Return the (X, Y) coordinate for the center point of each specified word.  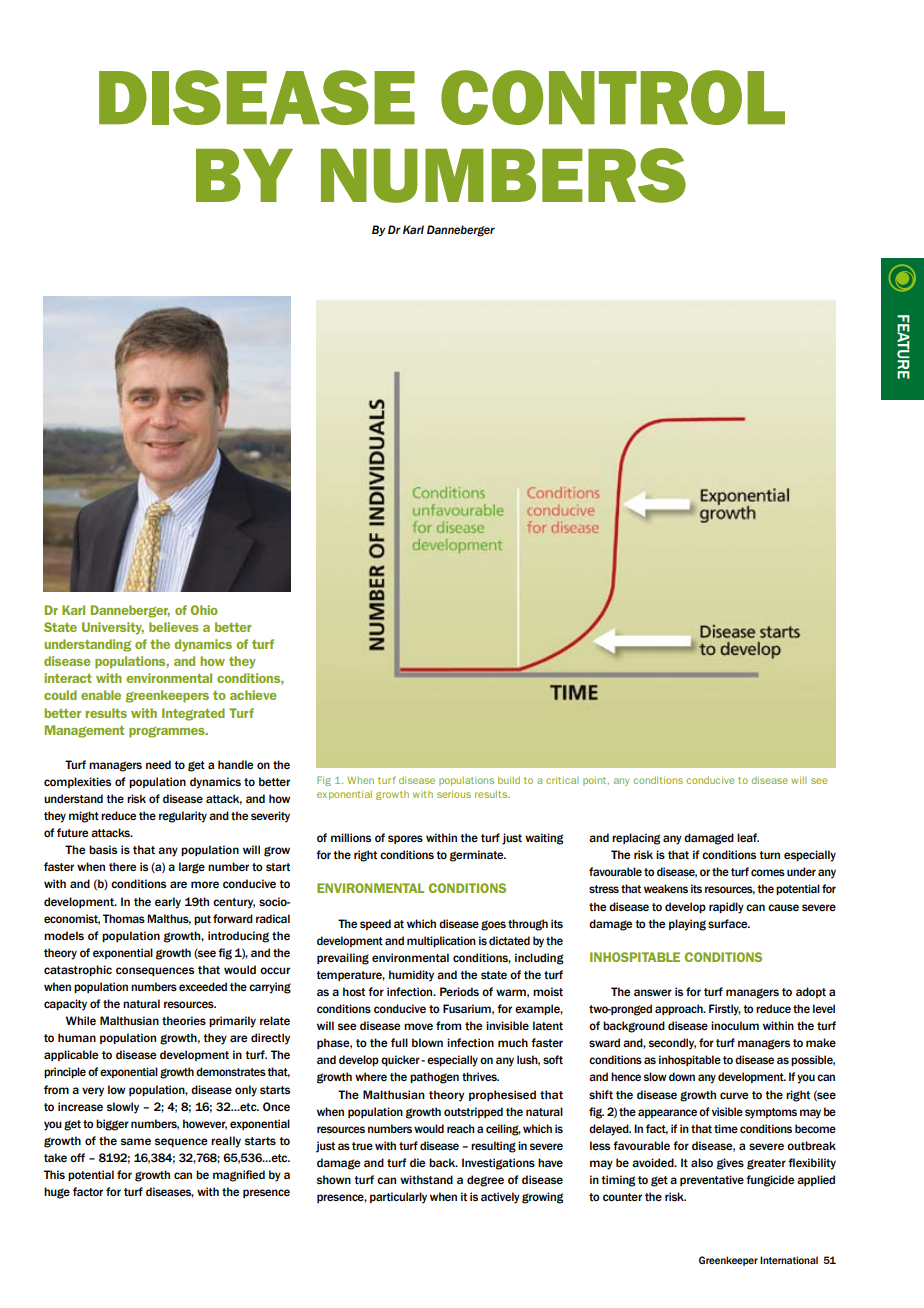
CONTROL (613, 97)
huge (57, 1193)
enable (101, 695)
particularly (398, 1198)
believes (174, 627)
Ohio (204, 610)
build (509, 780)
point (596, 781)
